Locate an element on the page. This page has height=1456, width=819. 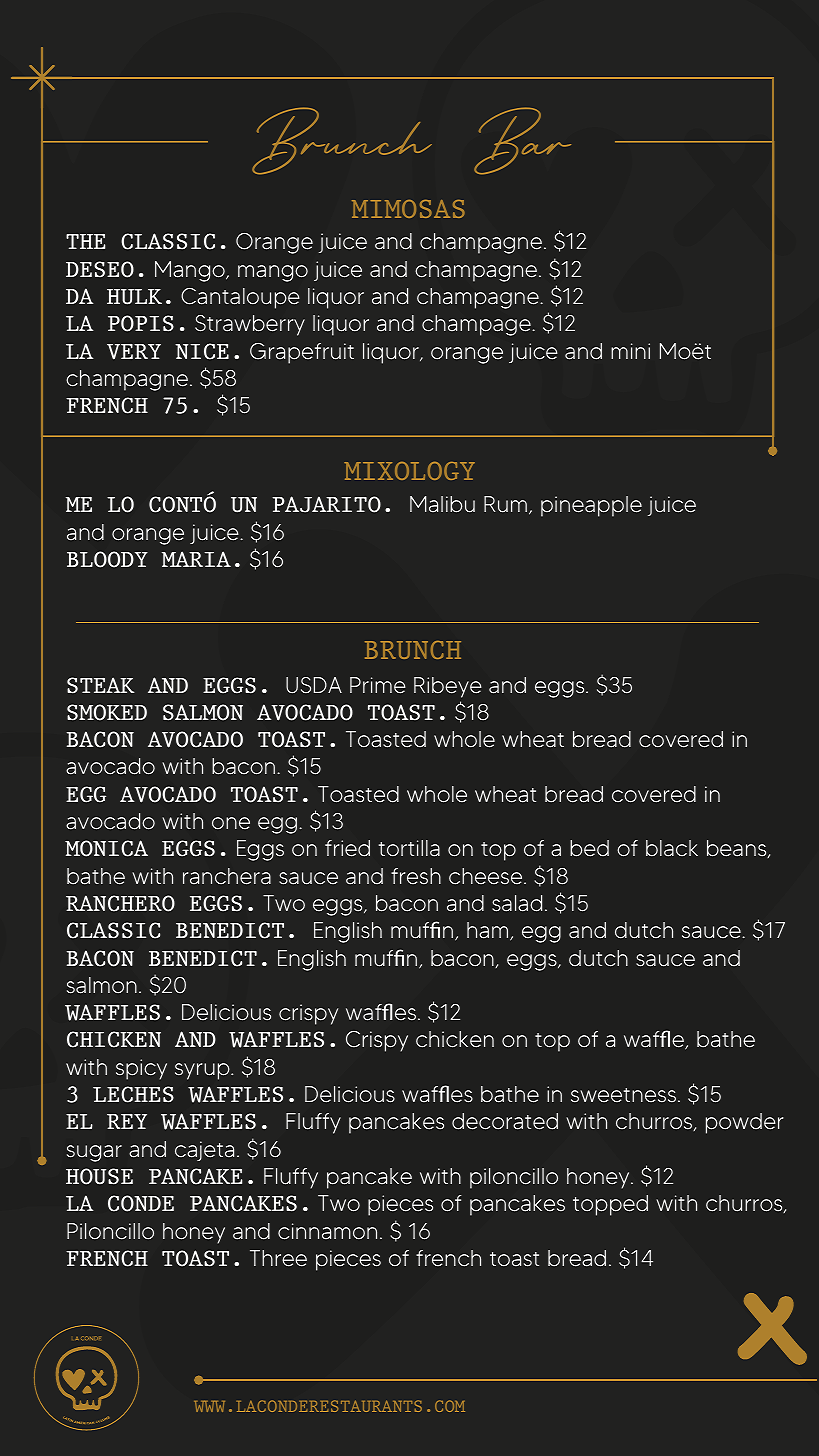
mini is located at coordinates (630, 351).
